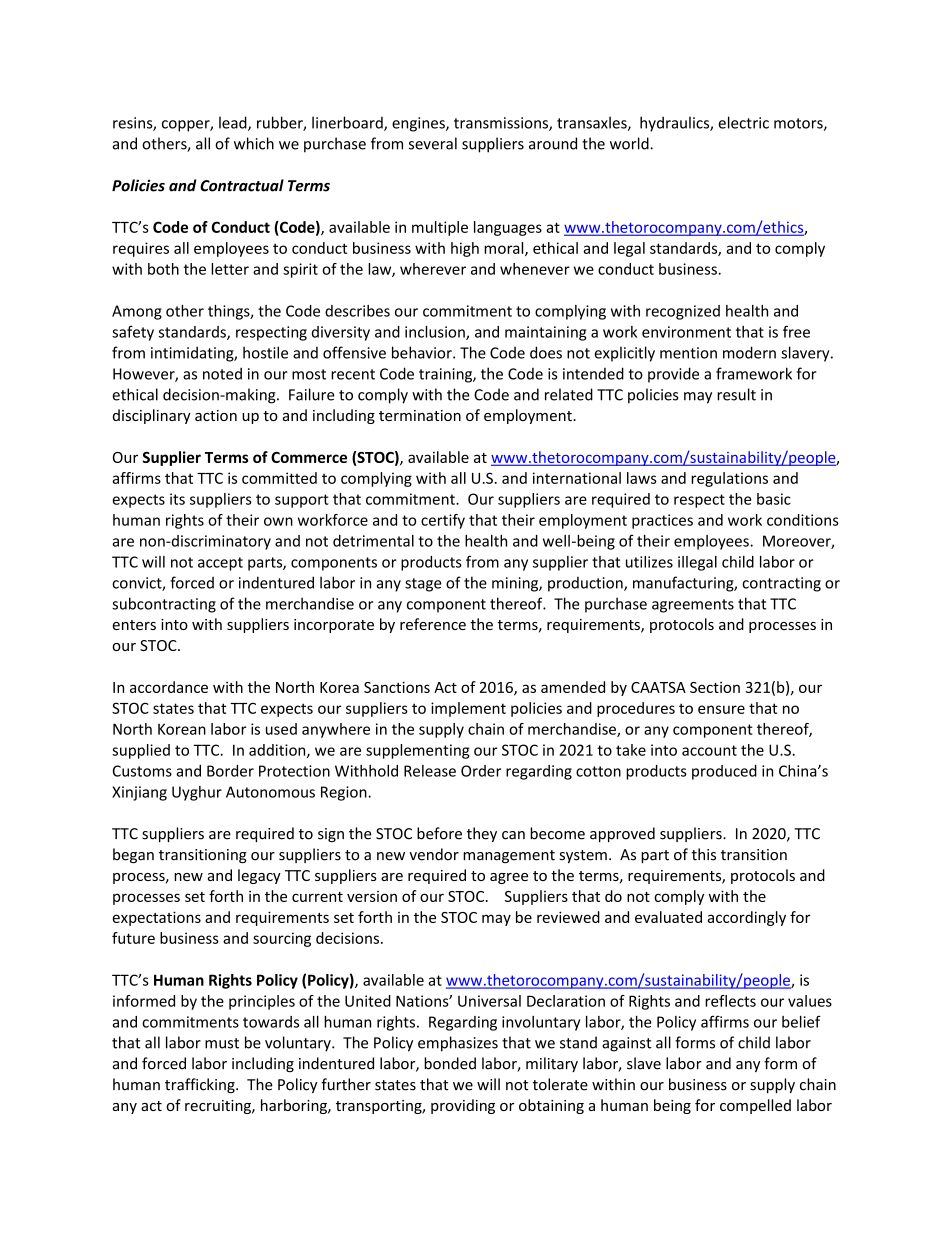 The width and height of the page is (952, 1233). I want to click on compelled, so click(755, 1106).
